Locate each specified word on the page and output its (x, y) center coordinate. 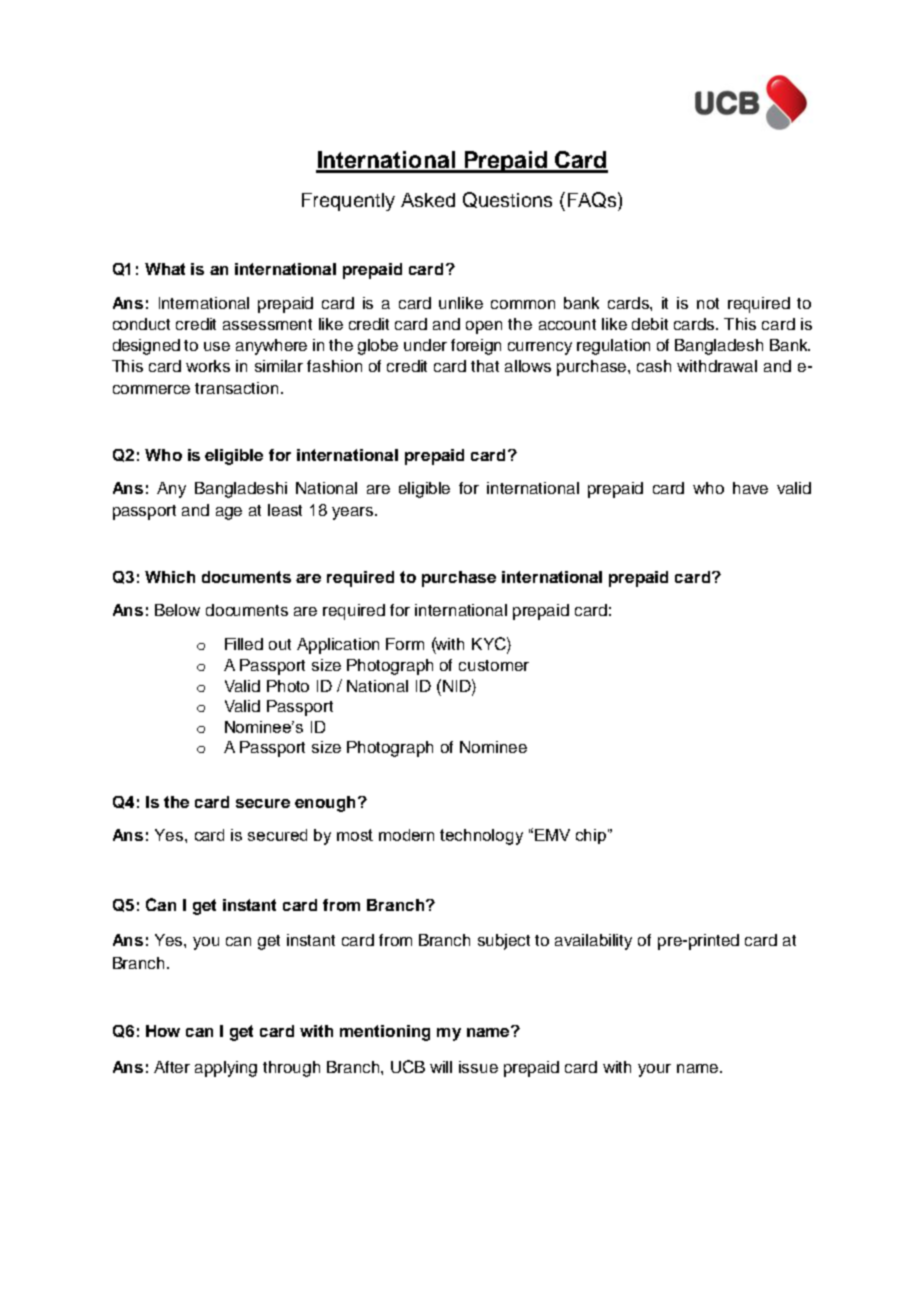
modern (406, 835)
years (354, 513)
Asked (428, 200)
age (229, 513)
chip (592, 836)
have (750, 488)
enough (325, 804)
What (165, 269)
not (708, 303)
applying (226, 1069)
